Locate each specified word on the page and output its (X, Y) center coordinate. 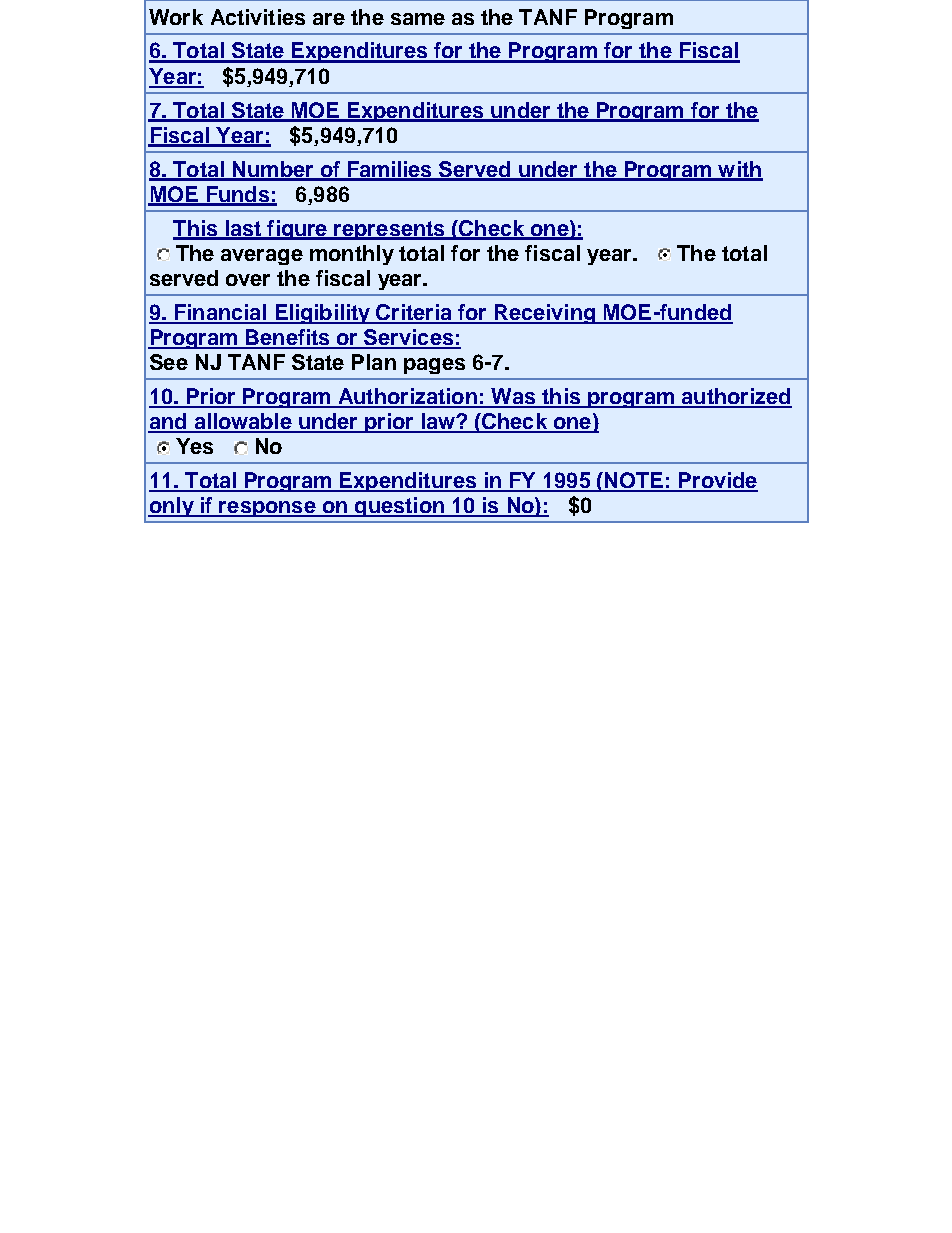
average (262, 257)
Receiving (545, 314)
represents (390, 230)
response (268, 509)
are (329, 19)
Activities (258, 17)
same (418, 19)
